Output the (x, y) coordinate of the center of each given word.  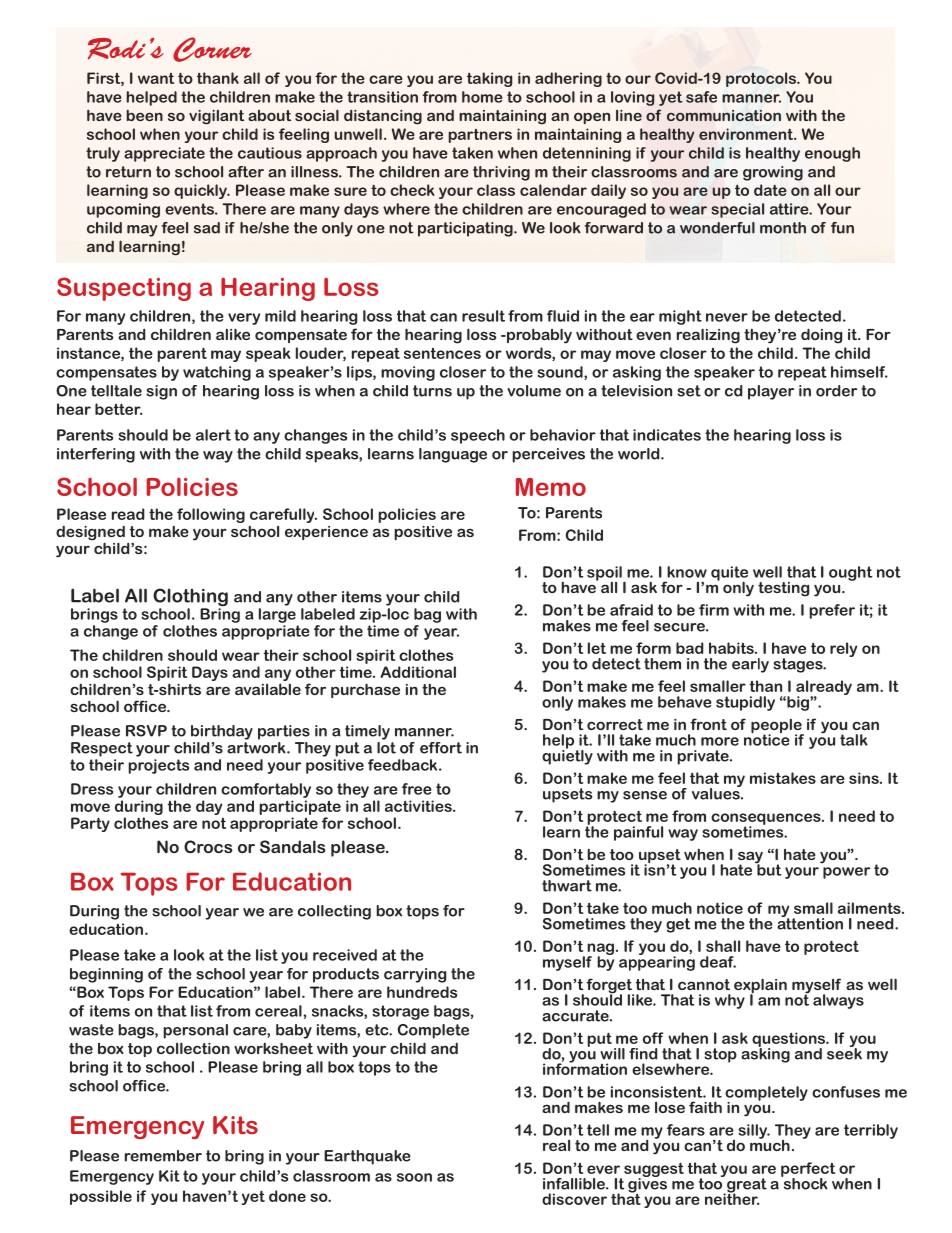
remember (163, 1156)
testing (783, 589)
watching (217, 373)
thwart (567, 886)
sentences (442, 353)
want (156, 78)
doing (821, 336)
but (768, 869)
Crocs (208, 846)
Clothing (190, 598)
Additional (418, 672)
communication (724, 115)
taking (489, 79)
